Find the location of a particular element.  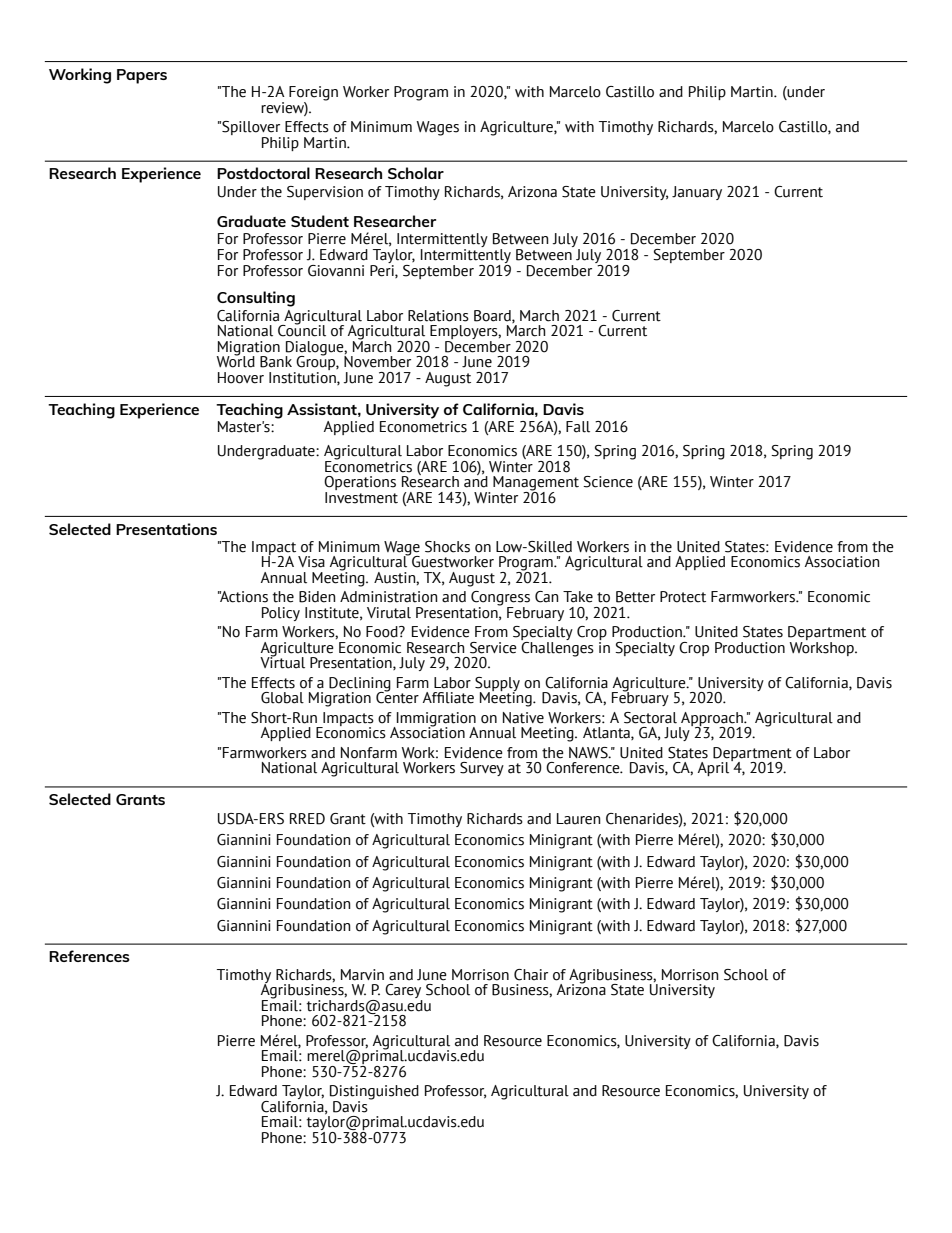

Papers is located at coordinates (142, 76).
